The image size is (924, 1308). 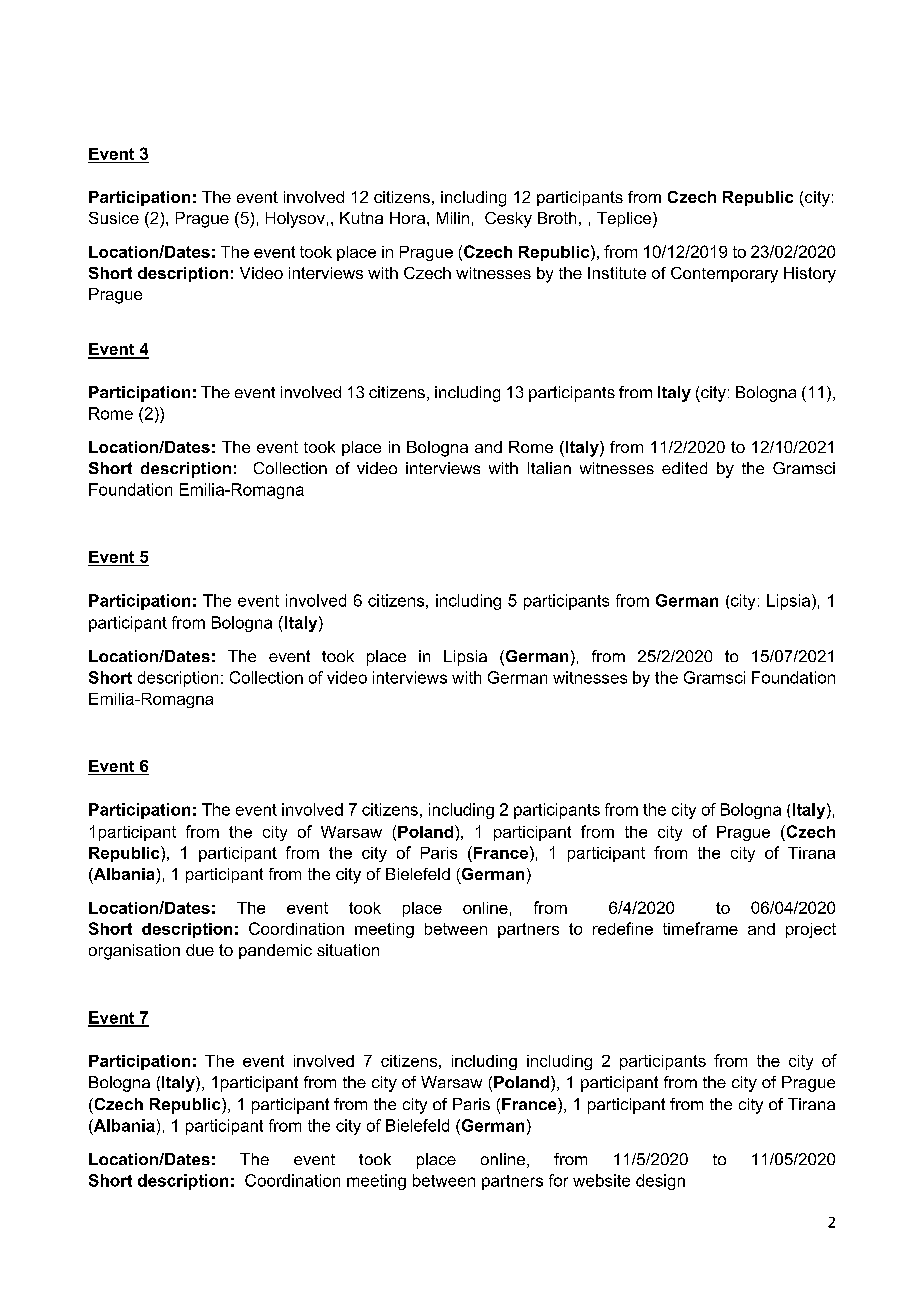 What do you see at coordinates (200, 950) in the page?
I see `due` at bounding box center [200, 950].
